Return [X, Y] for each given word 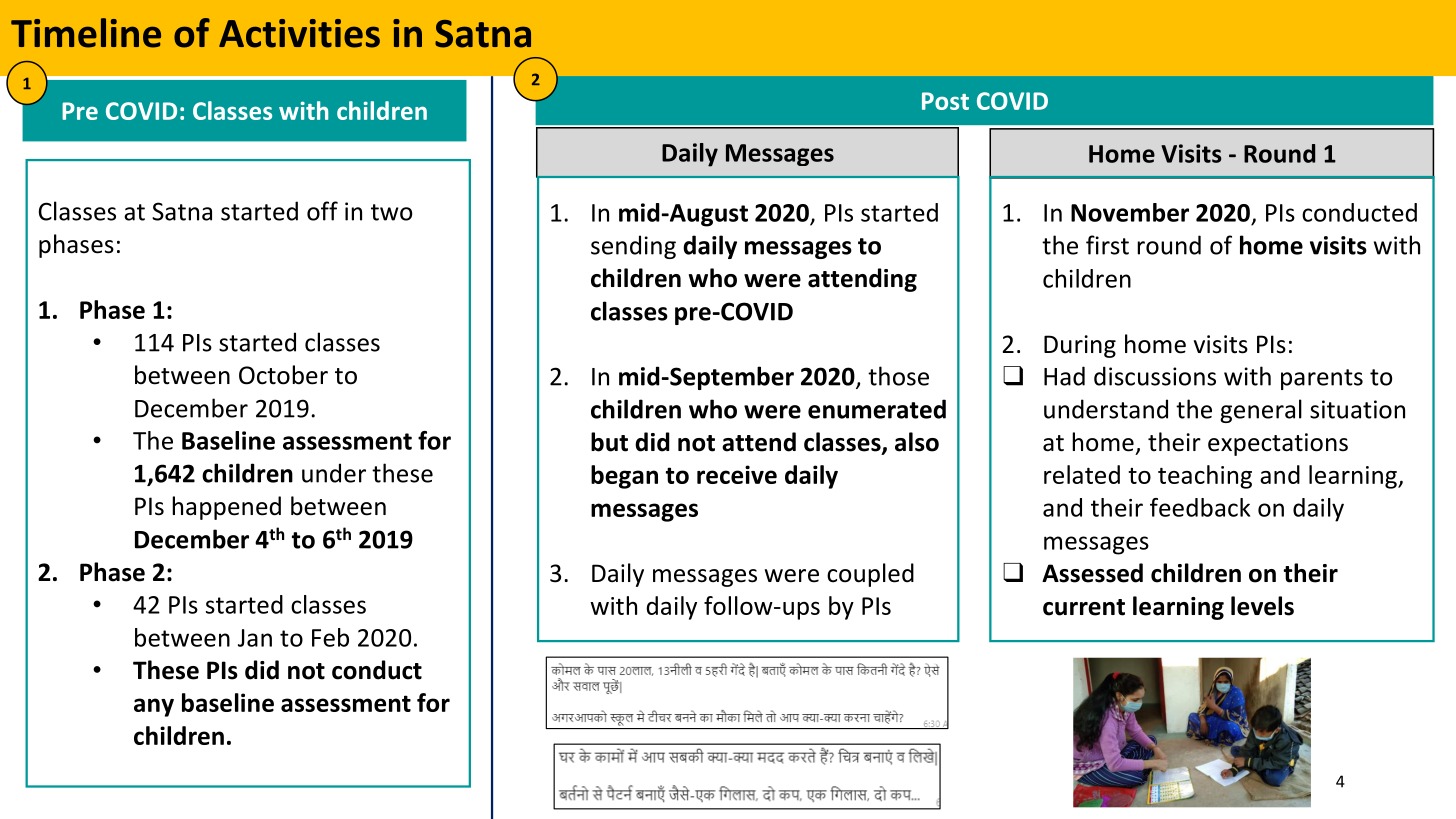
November [1130, 212]
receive [737, 474]
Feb [330, 637]
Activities [299, 33]
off [322, 211]
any [154, 707]
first [1107, 245]
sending [633, 247]
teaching [1205, 477]
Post [945, 101]
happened [226, 508]
